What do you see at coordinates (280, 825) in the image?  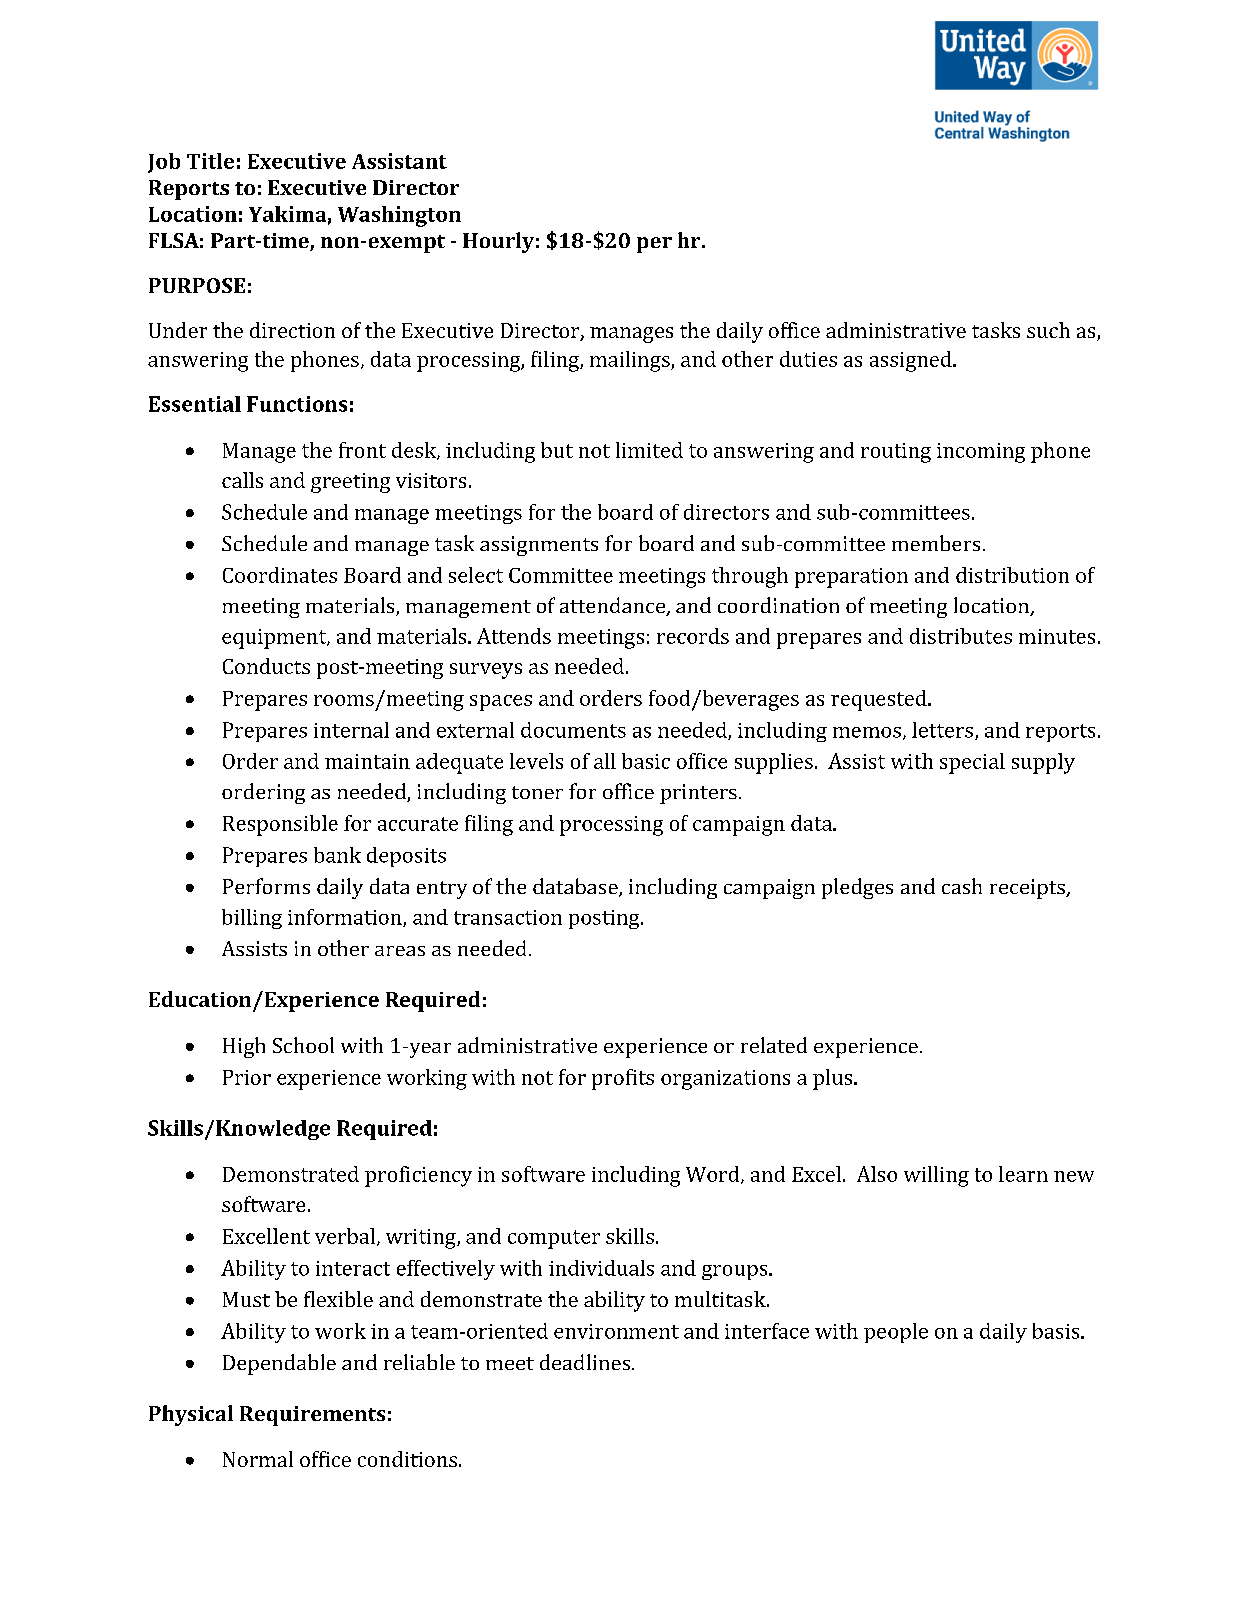 I see `Responsible` at bounding box center [280, 825].
